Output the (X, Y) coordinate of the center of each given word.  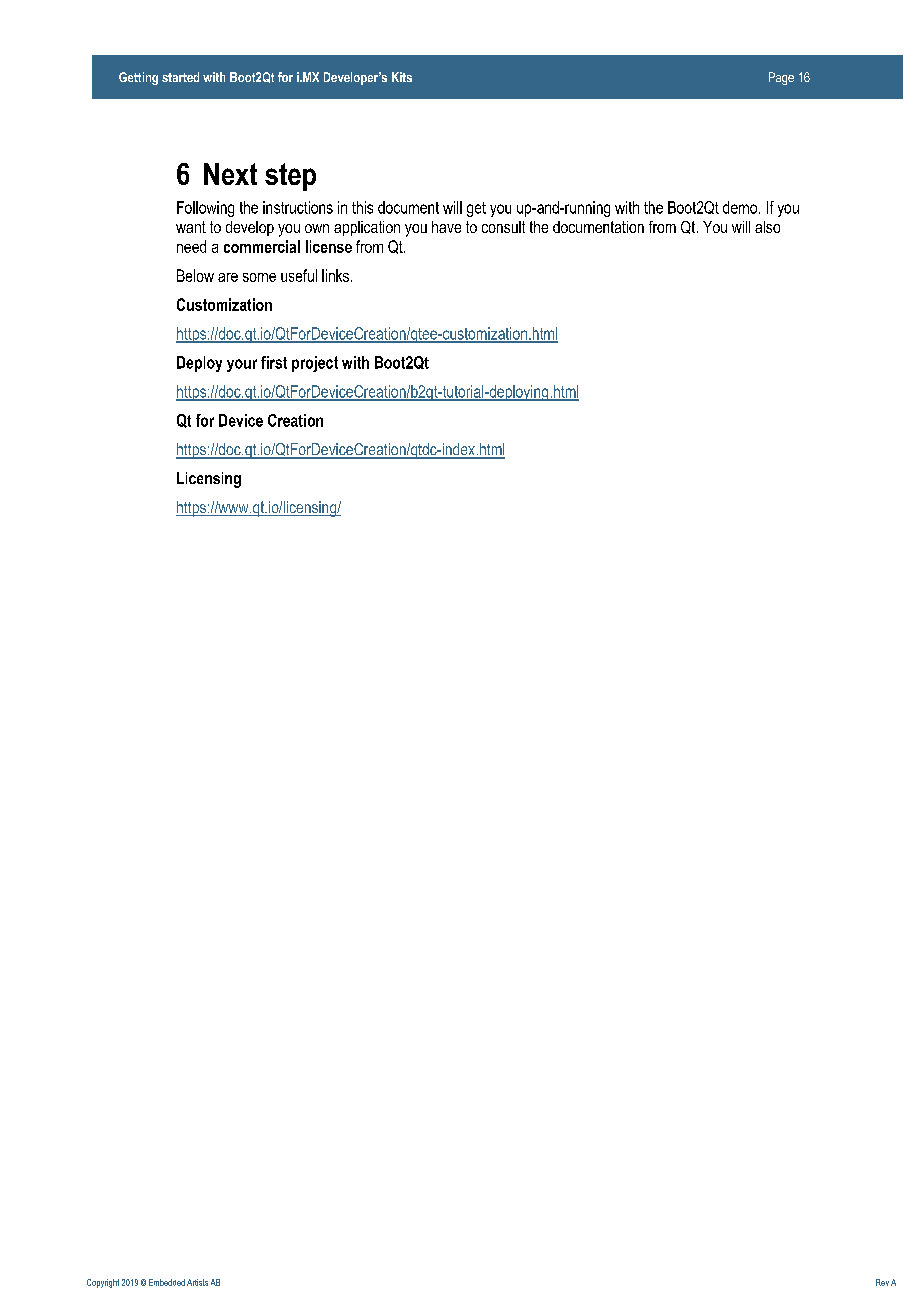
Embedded (167, 1282)
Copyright (103, 1283)
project (315, 364)
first (274, 362)
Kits (402, 77)
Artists (197, 1282)
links (337, 275)
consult (503, 227)
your (242, 365)
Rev (882, 1282)
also (767, 227)
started (180, 77)
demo (741, 207)
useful (299, 275)
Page (781, 78)
